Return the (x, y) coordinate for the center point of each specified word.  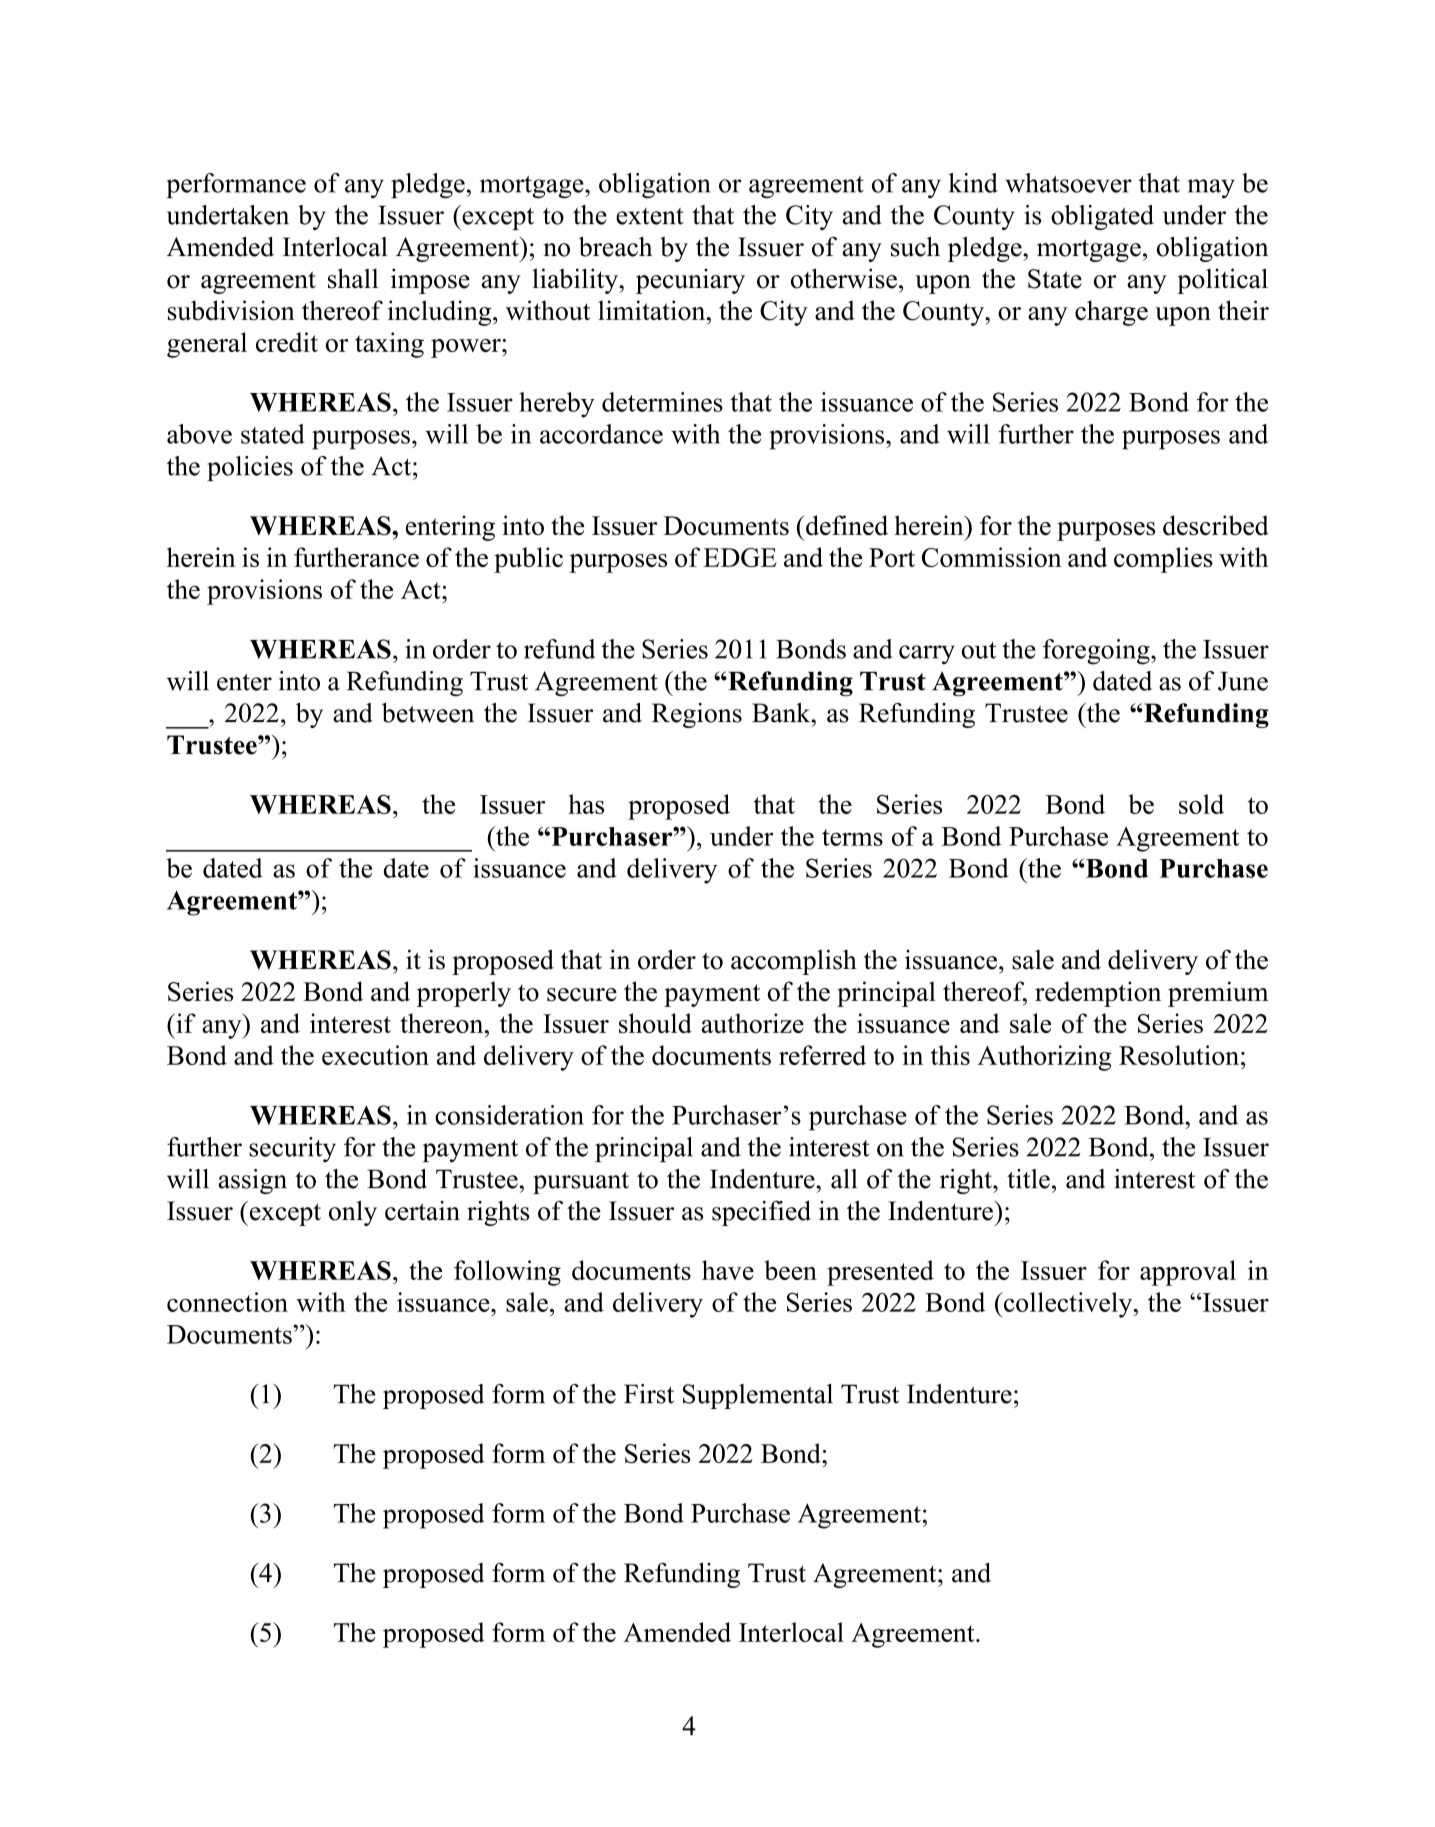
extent (650, 216)
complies (1163, 560)
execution (375, 1055)
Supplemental (758, 1396)
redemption (1098, 994)
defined (847, 525)
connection (227, 1302)
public (528, 560)
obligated (1102, 217)
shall (353, 278)
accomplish (794, 962)
